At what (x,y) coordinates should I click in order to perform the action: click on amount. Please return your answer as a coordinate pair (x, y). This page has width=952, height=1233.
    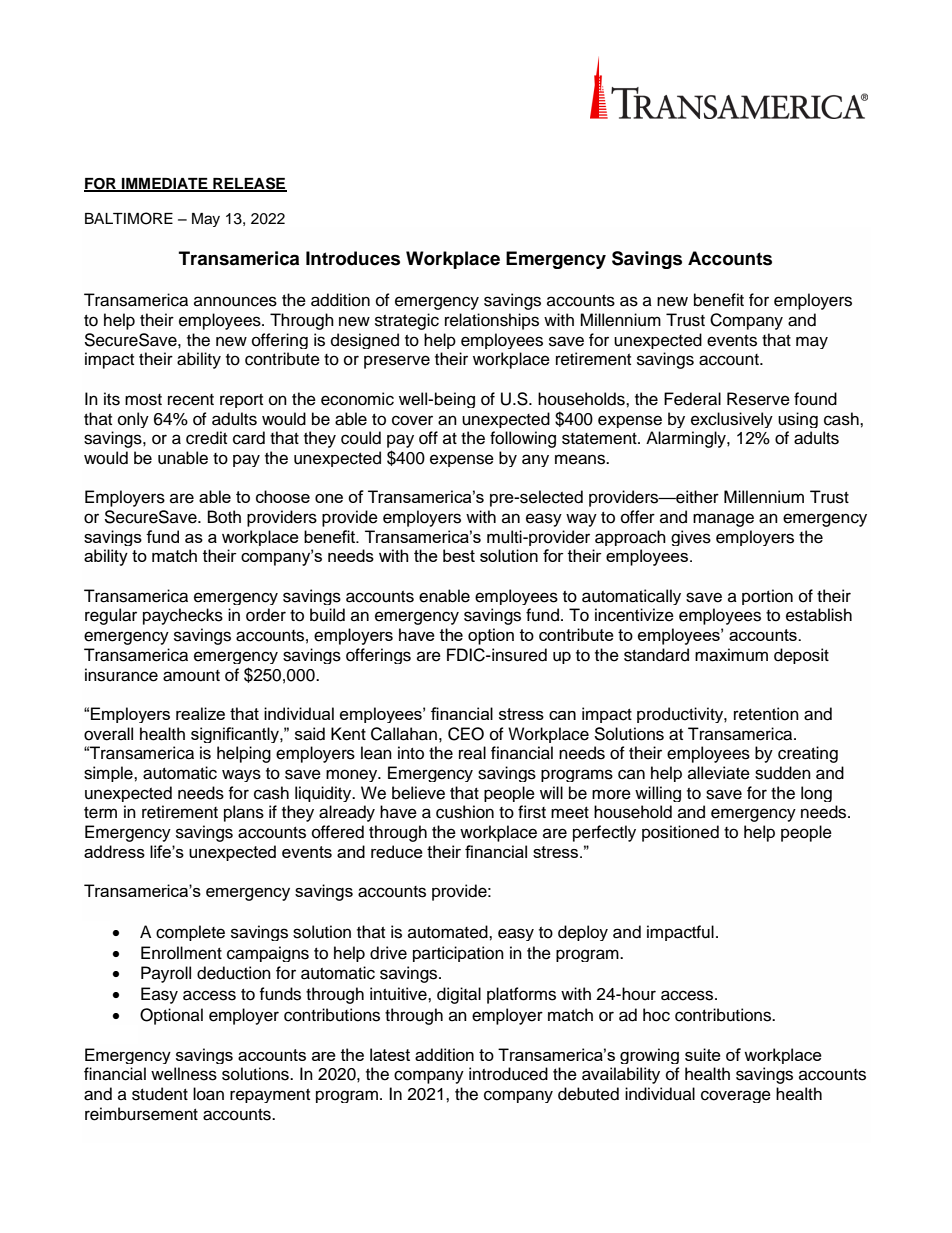
    Looking at the image, I should click on (191, 676).
